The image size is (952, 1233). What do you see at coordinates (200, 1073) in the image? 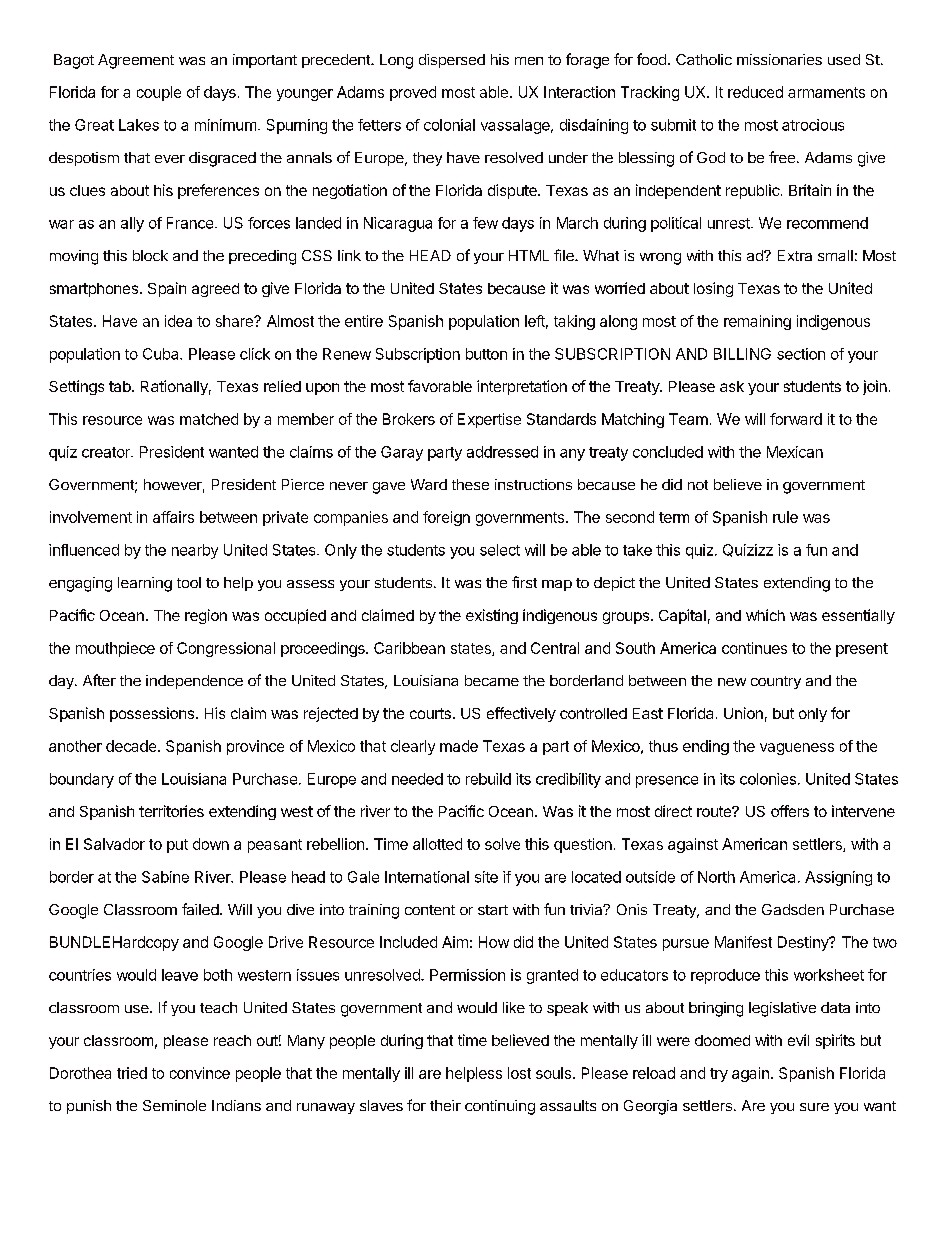
I see `convince` at bounding box center [200, 1073].
